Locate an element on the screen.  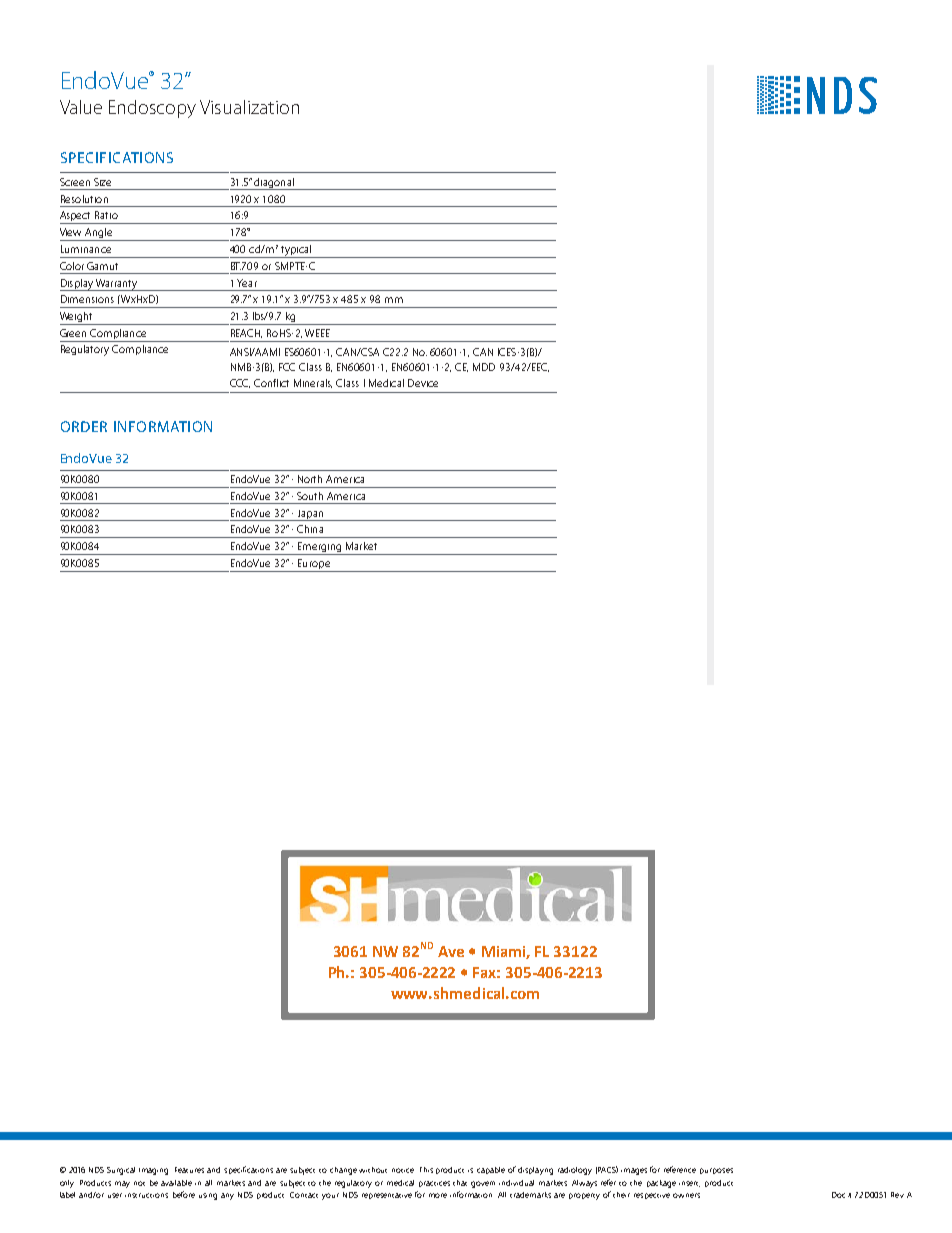
diagonal is located at coordinates (274, 184).
